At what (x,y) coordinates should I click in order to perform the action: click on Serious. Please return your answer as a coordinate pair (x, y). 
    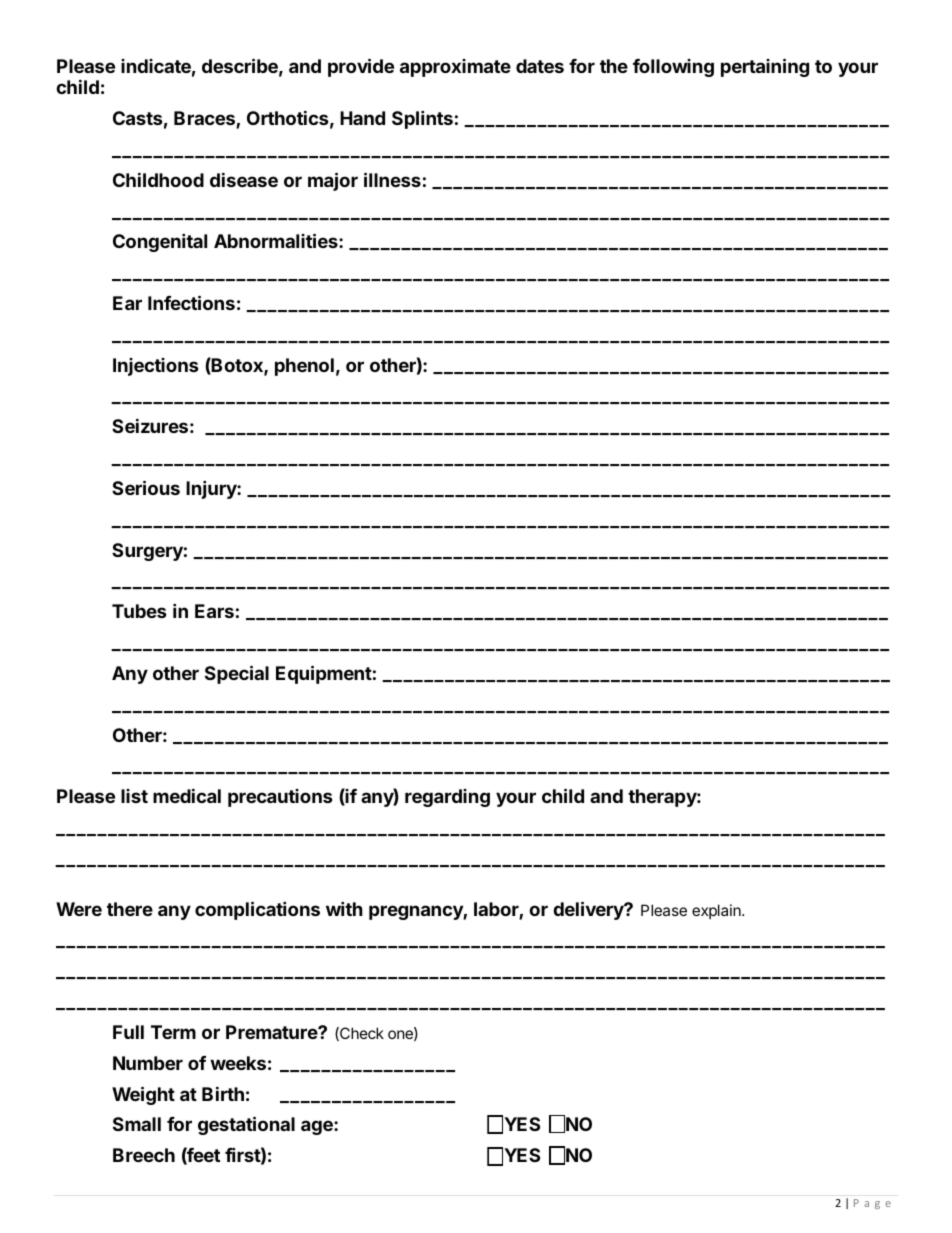
    Looking at the image, I should click on (146, 487).
